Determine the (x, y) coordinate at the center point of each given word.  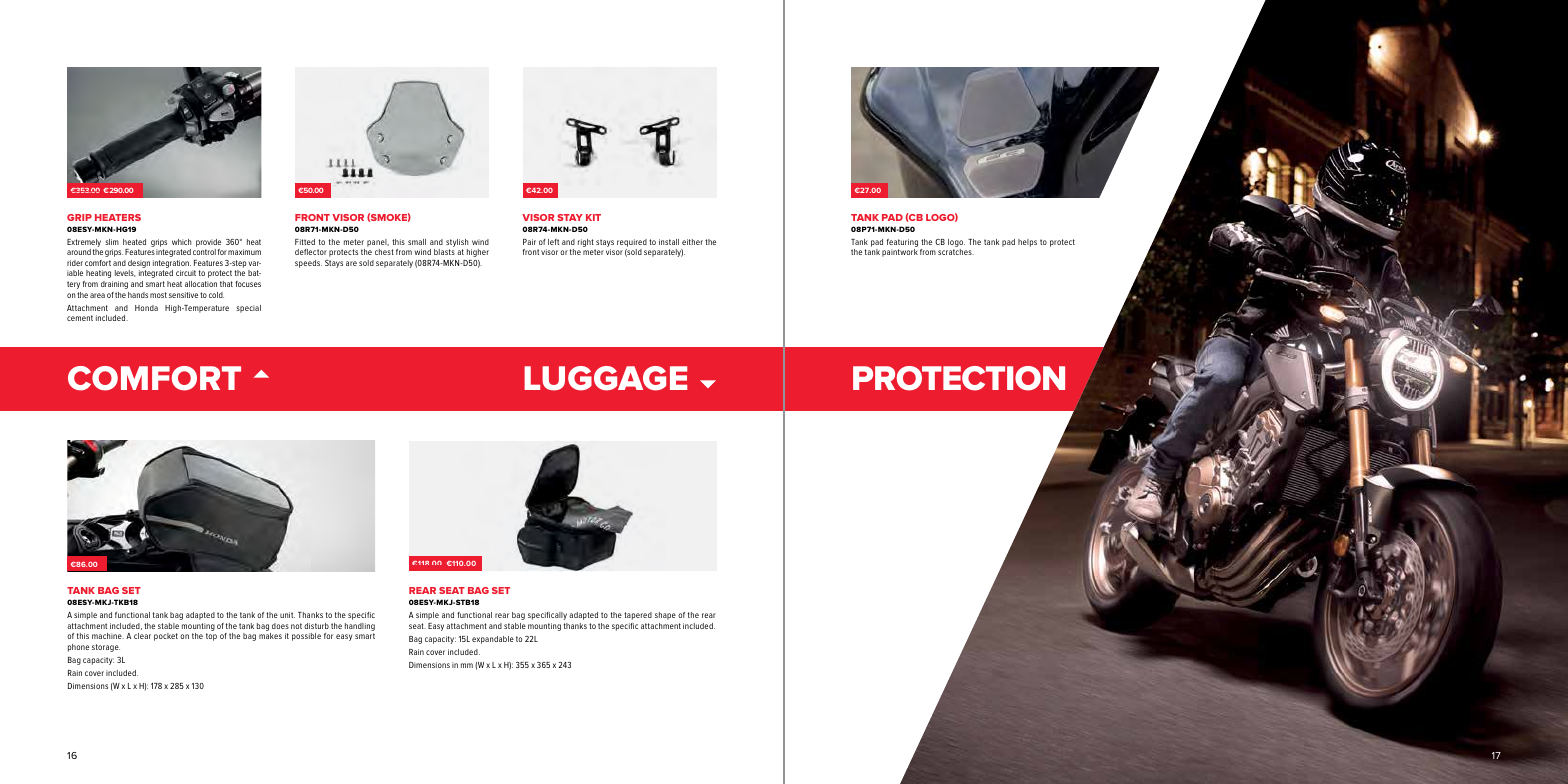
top (211, 637)
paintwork (900, 253)
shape (665, 616)
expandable (493, 640)
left (553, 242)
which (181, 242)
